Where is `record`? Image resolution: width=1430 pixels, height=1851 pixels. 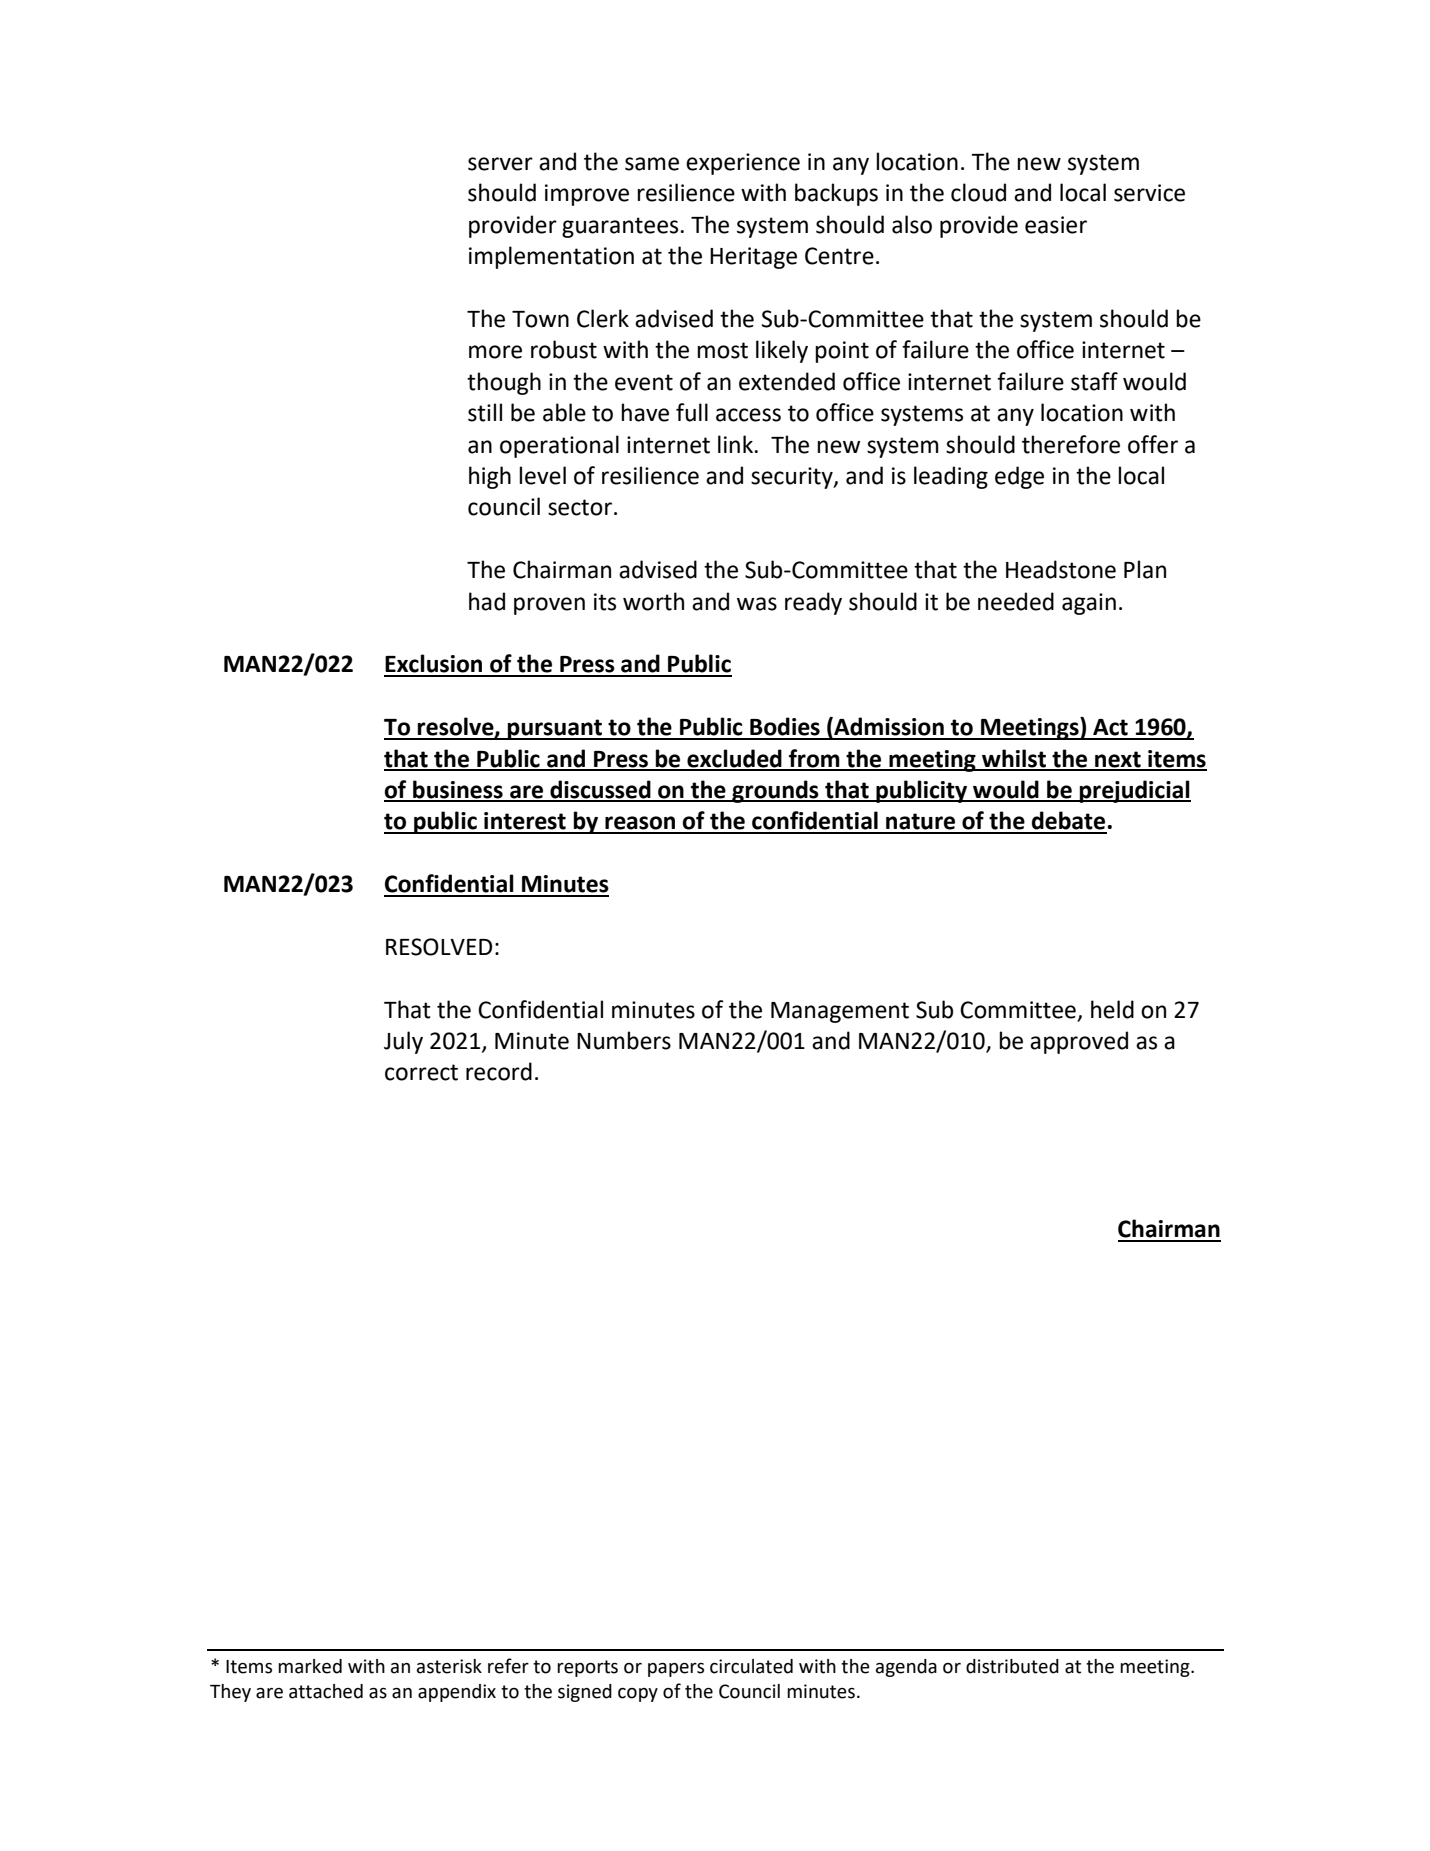 record is located at coordinates (499, 1071).
